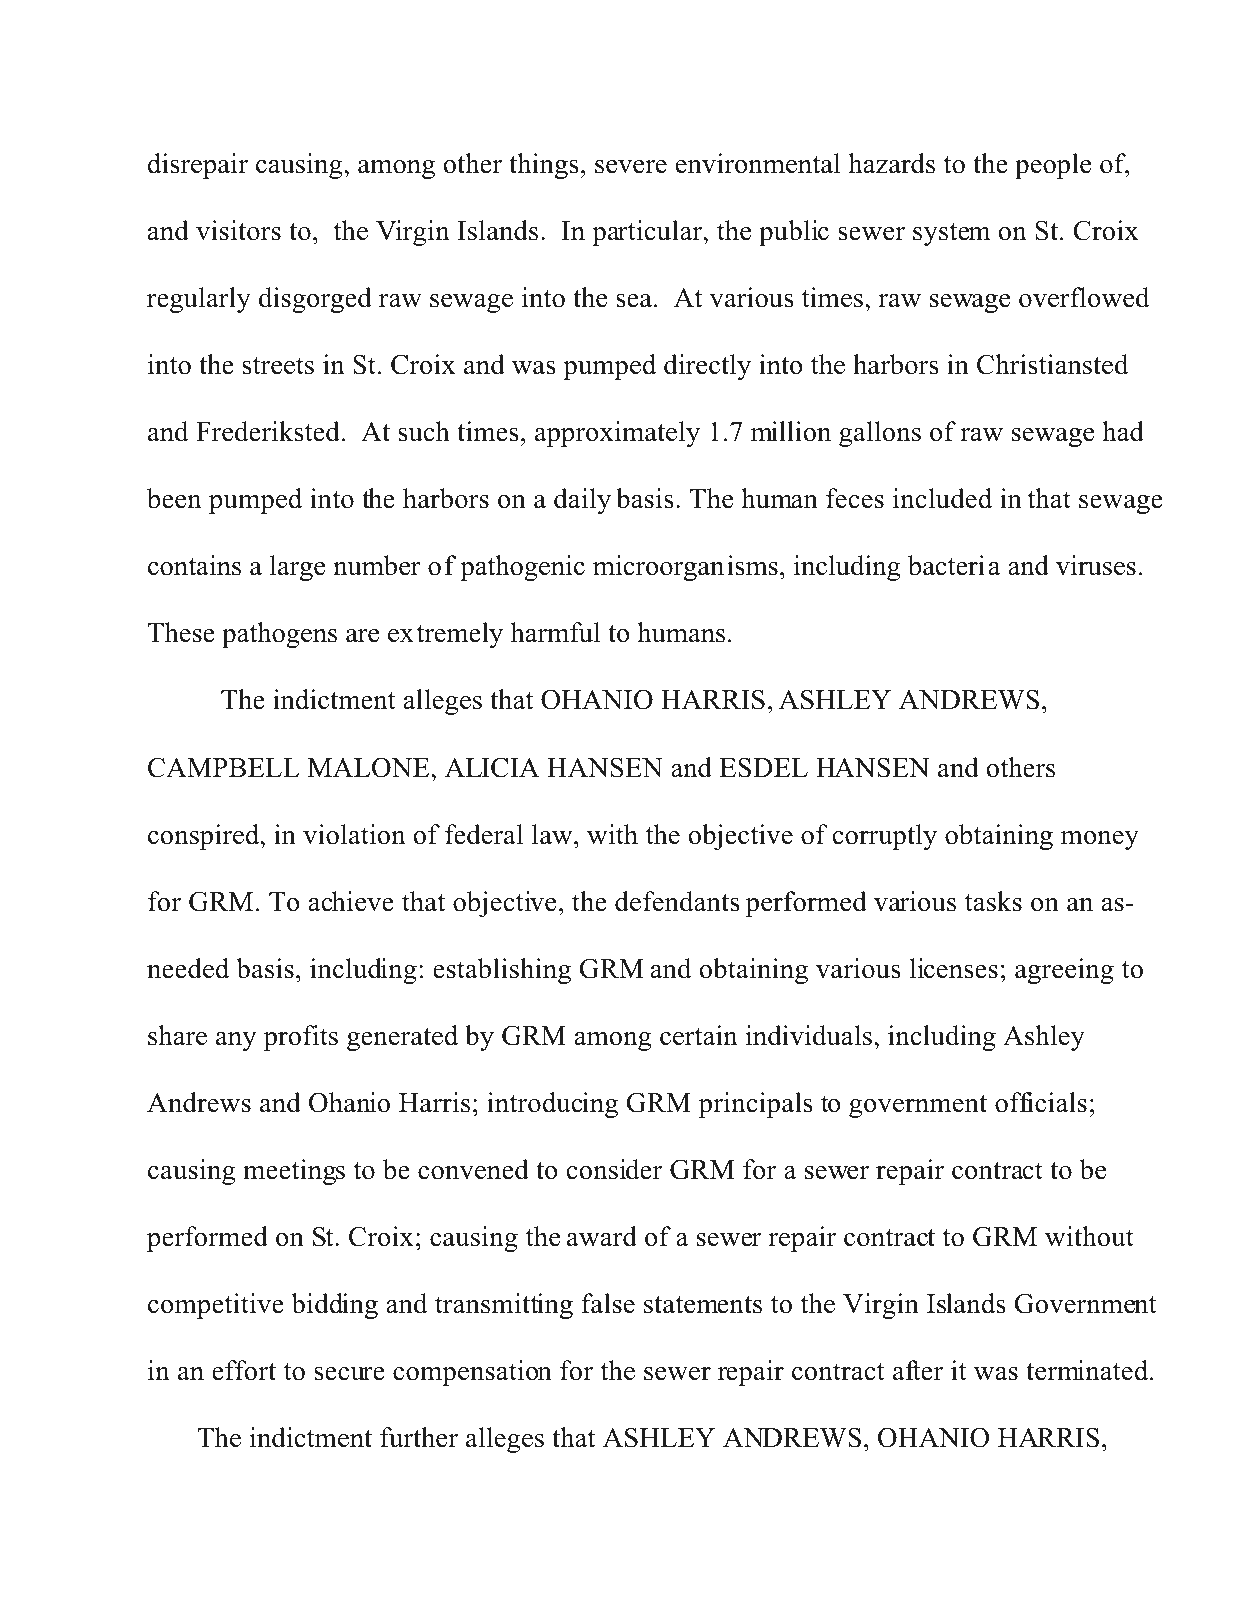 The image size is (1249, 1616). What do you see at coordinates (631, 167) in the screenshot?
I see `severe` at bounding box center [631, 167].
